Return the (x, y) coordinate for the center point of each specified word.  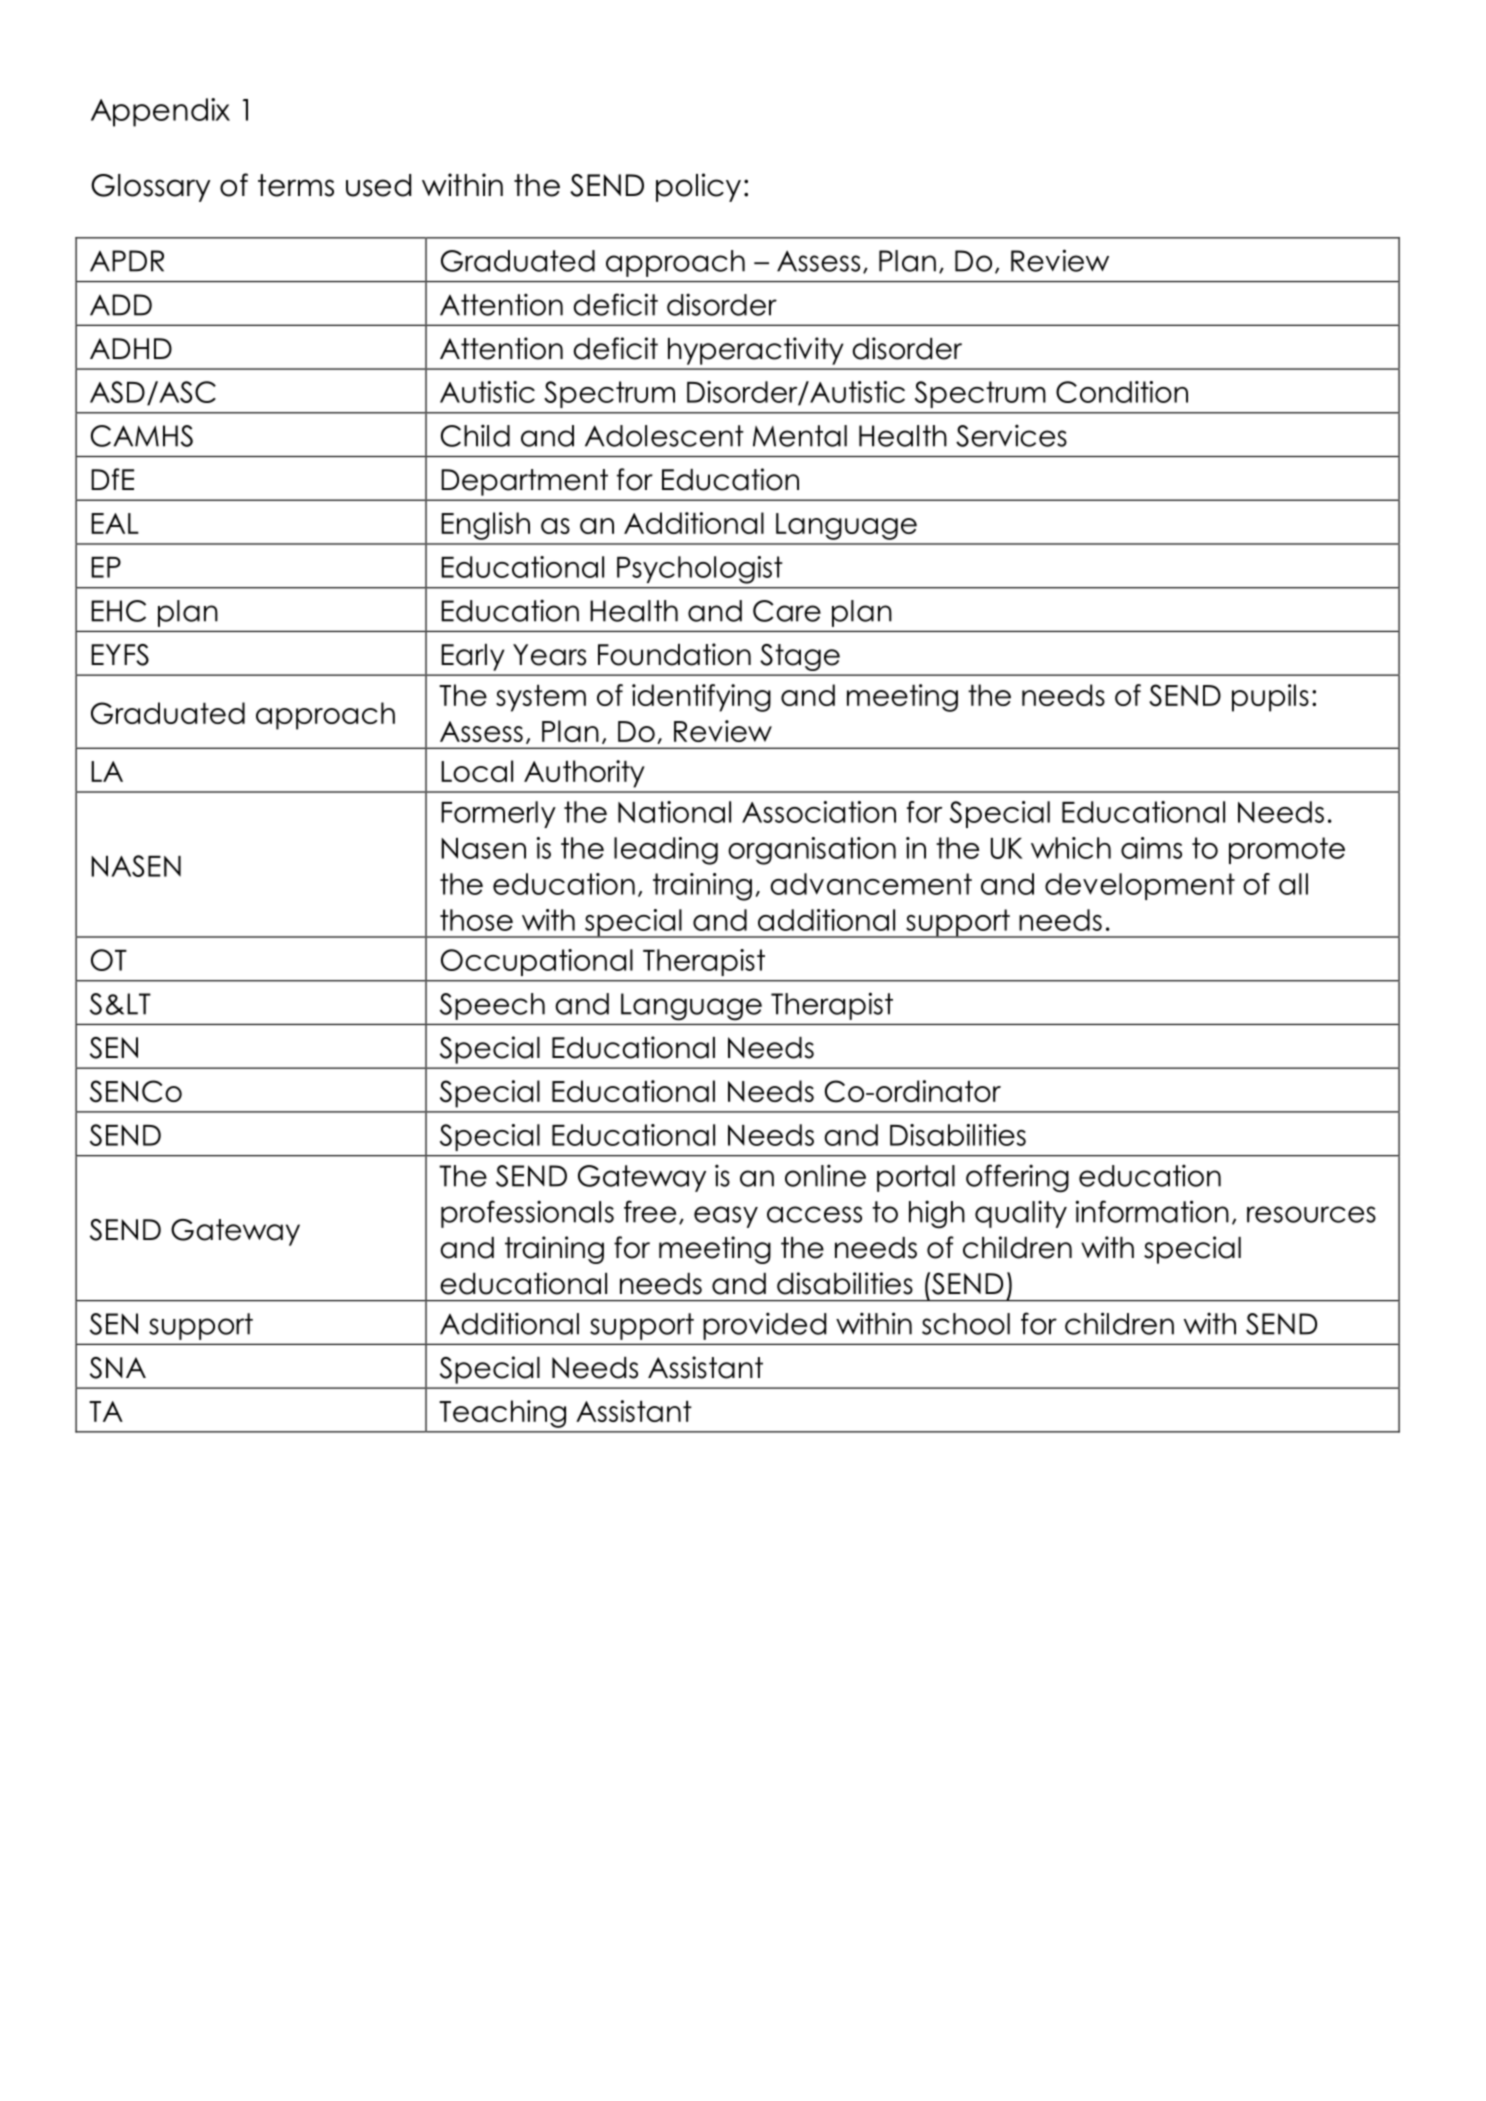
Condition (1122, 392)
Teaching (502, 1414)
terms (296, 185)
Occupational (537, 962)
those (476, 920)
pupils (1270, 698)
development (1140, 886)
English (485, 526)
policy (698, 187)
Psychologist (700, 570)
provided (764, 1326)
